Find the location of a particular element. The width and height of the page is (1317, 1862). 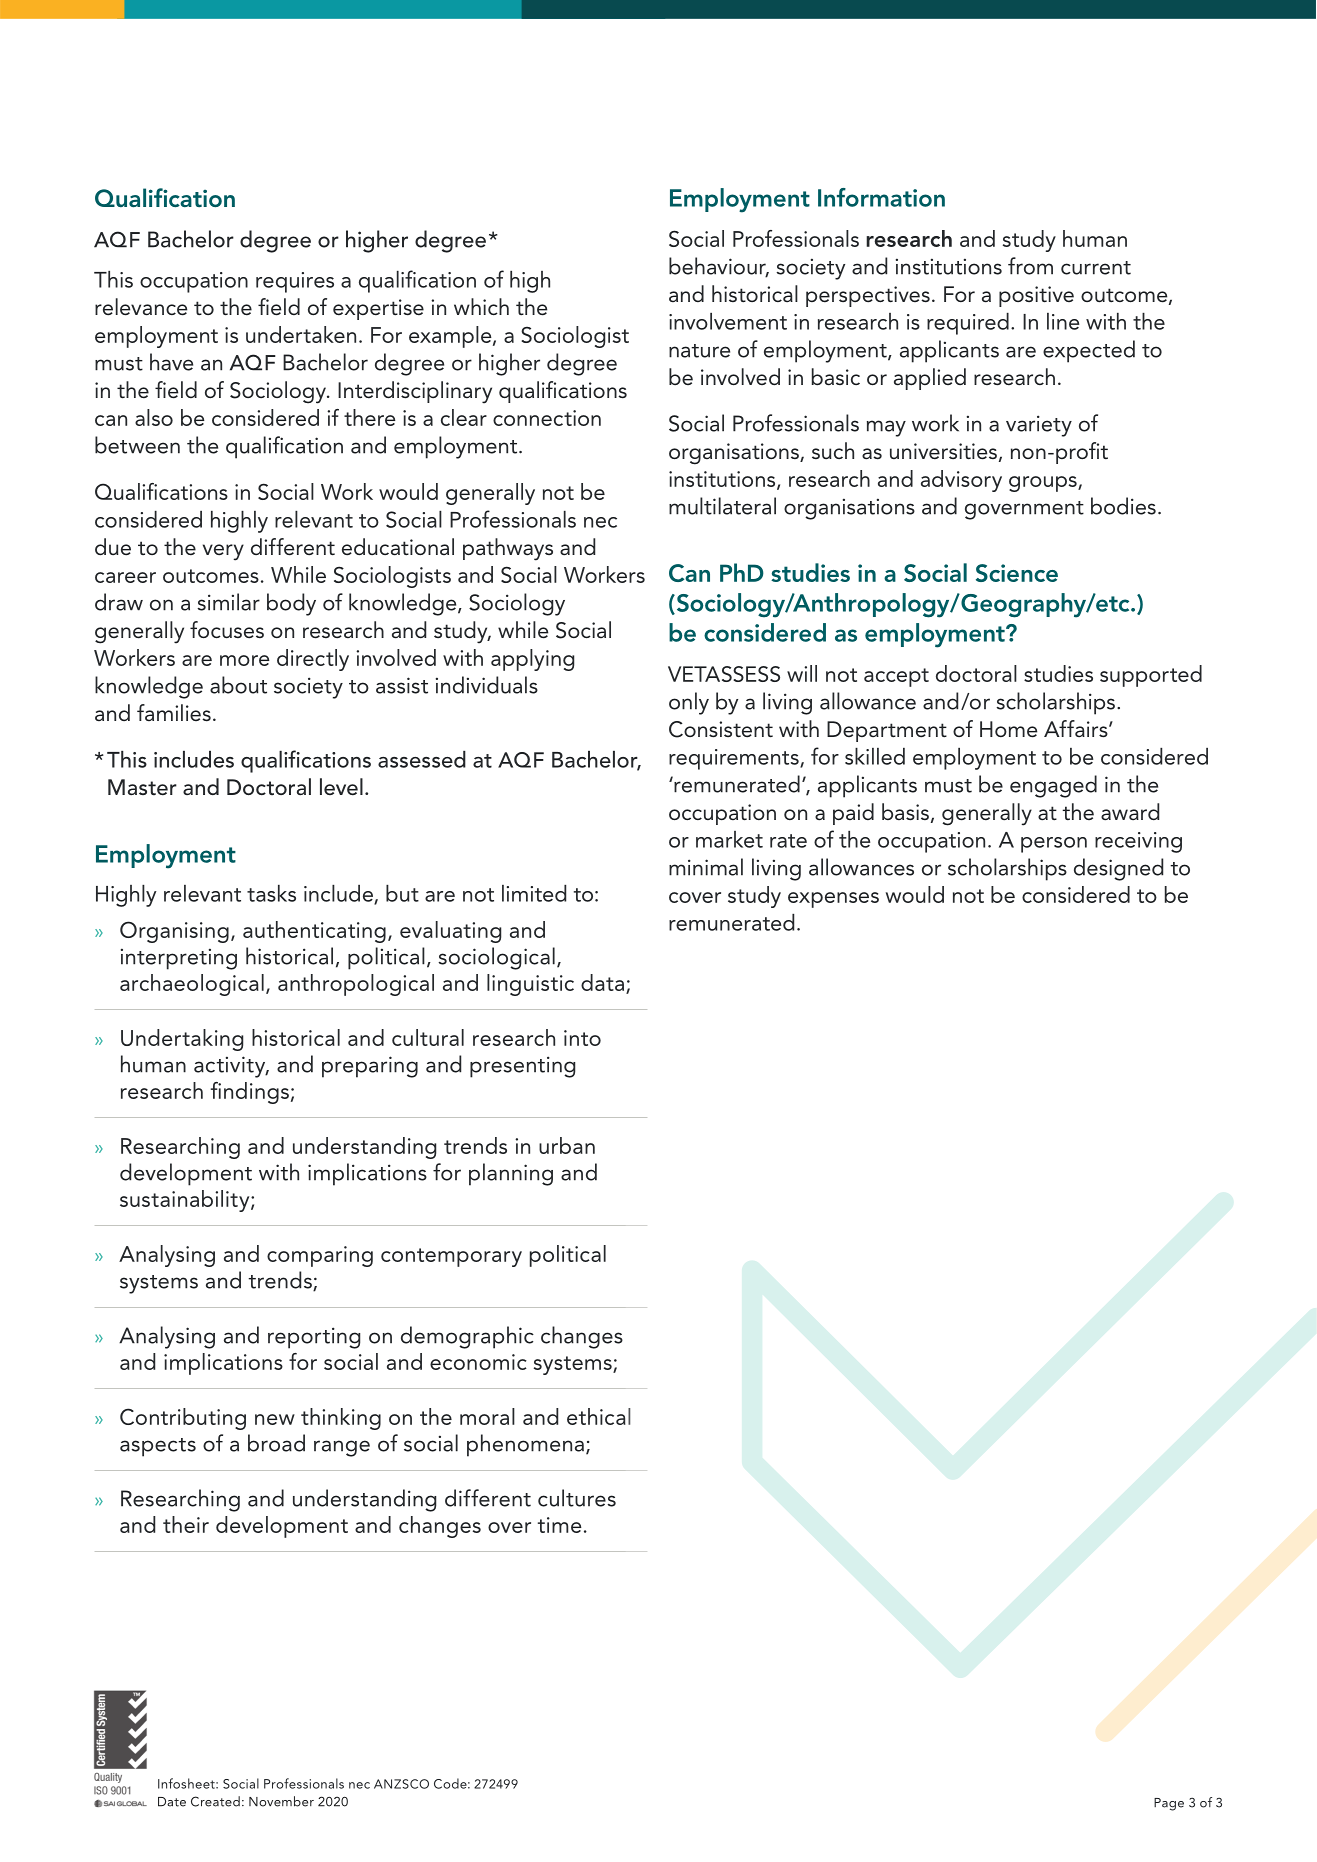

designed is located at coordinates (1118, 869).
